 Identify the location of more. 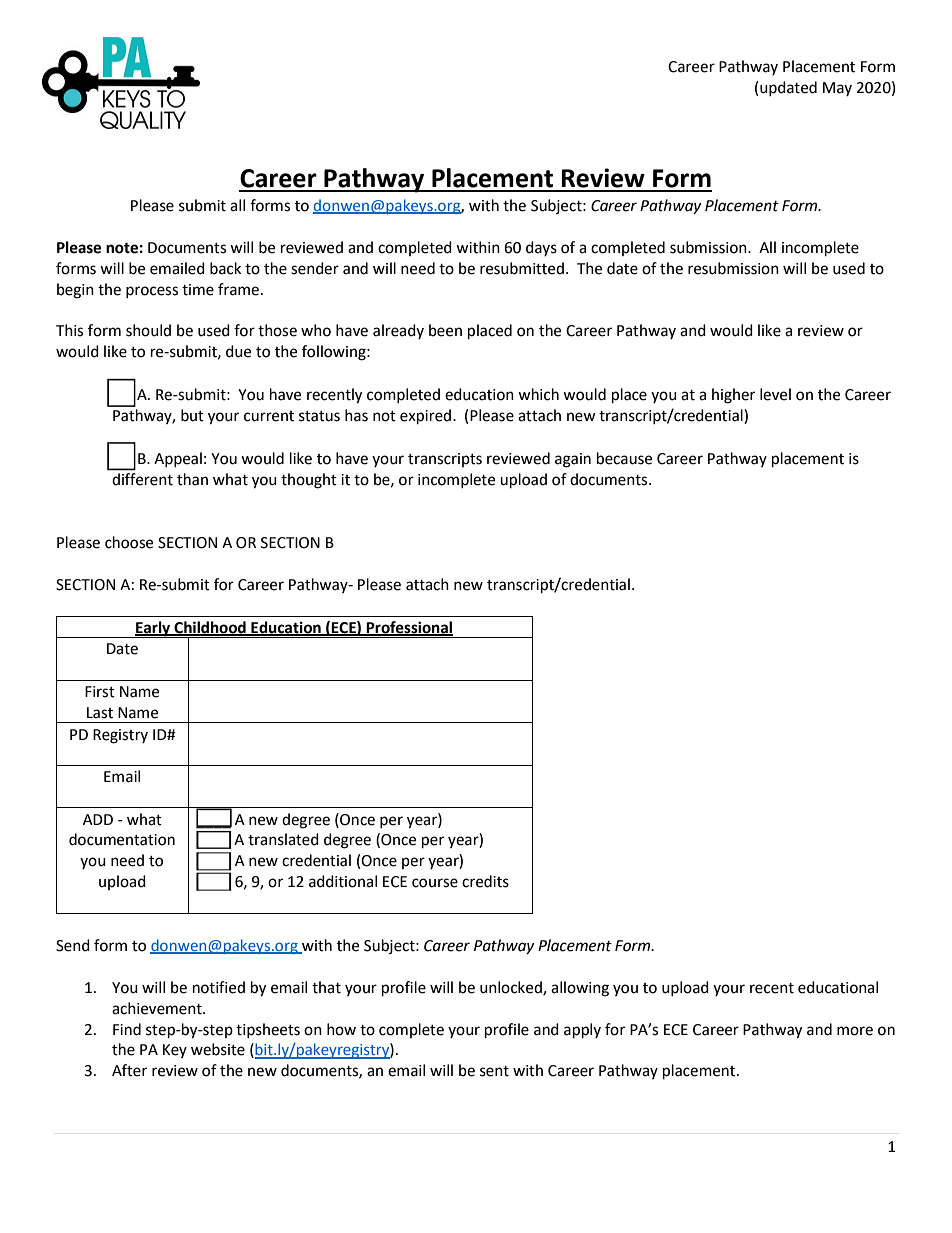
(855, 1031).
